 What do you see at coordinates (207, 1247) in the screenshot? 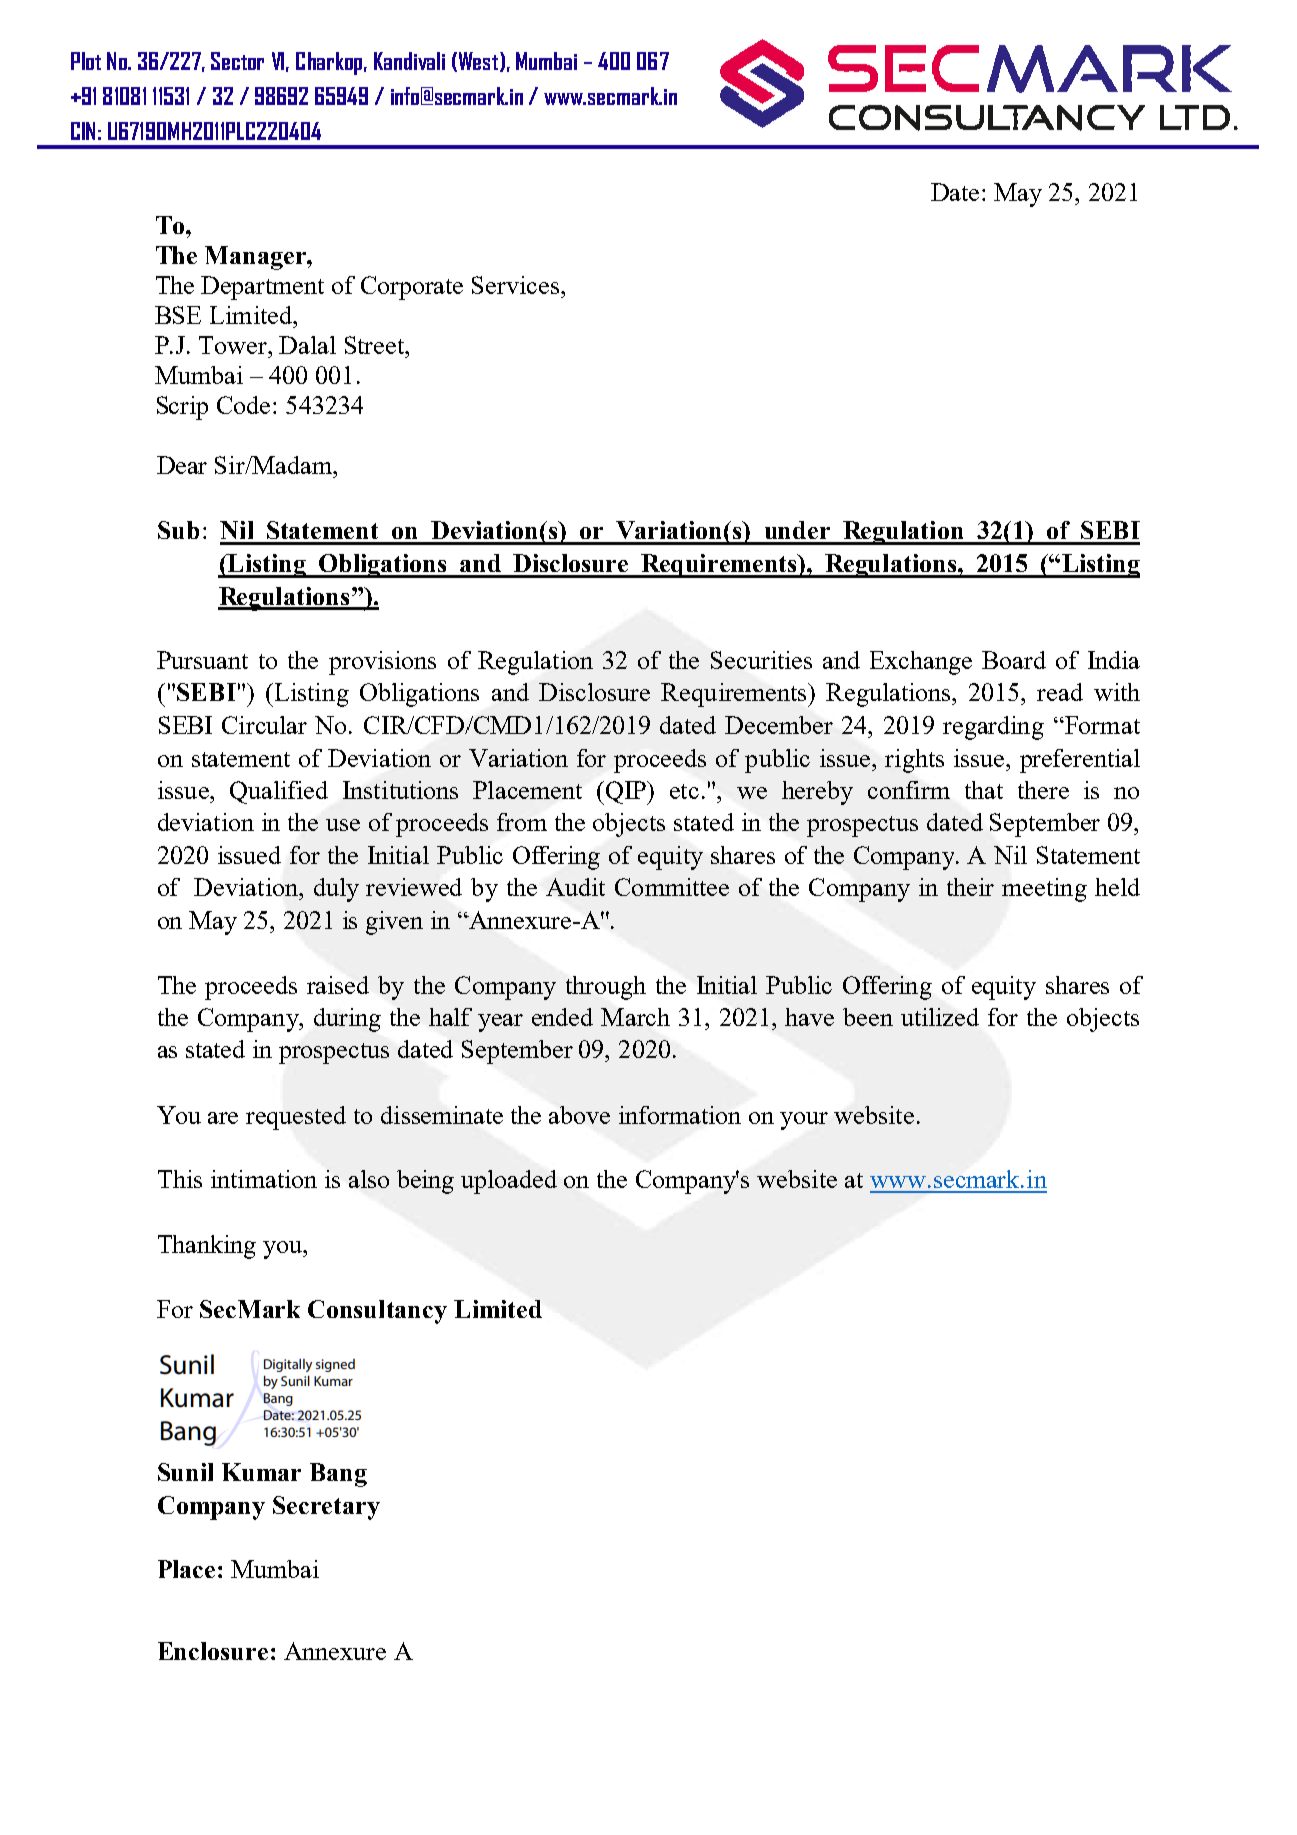
I see `Thanking` at bounding box center [207, 1247].
